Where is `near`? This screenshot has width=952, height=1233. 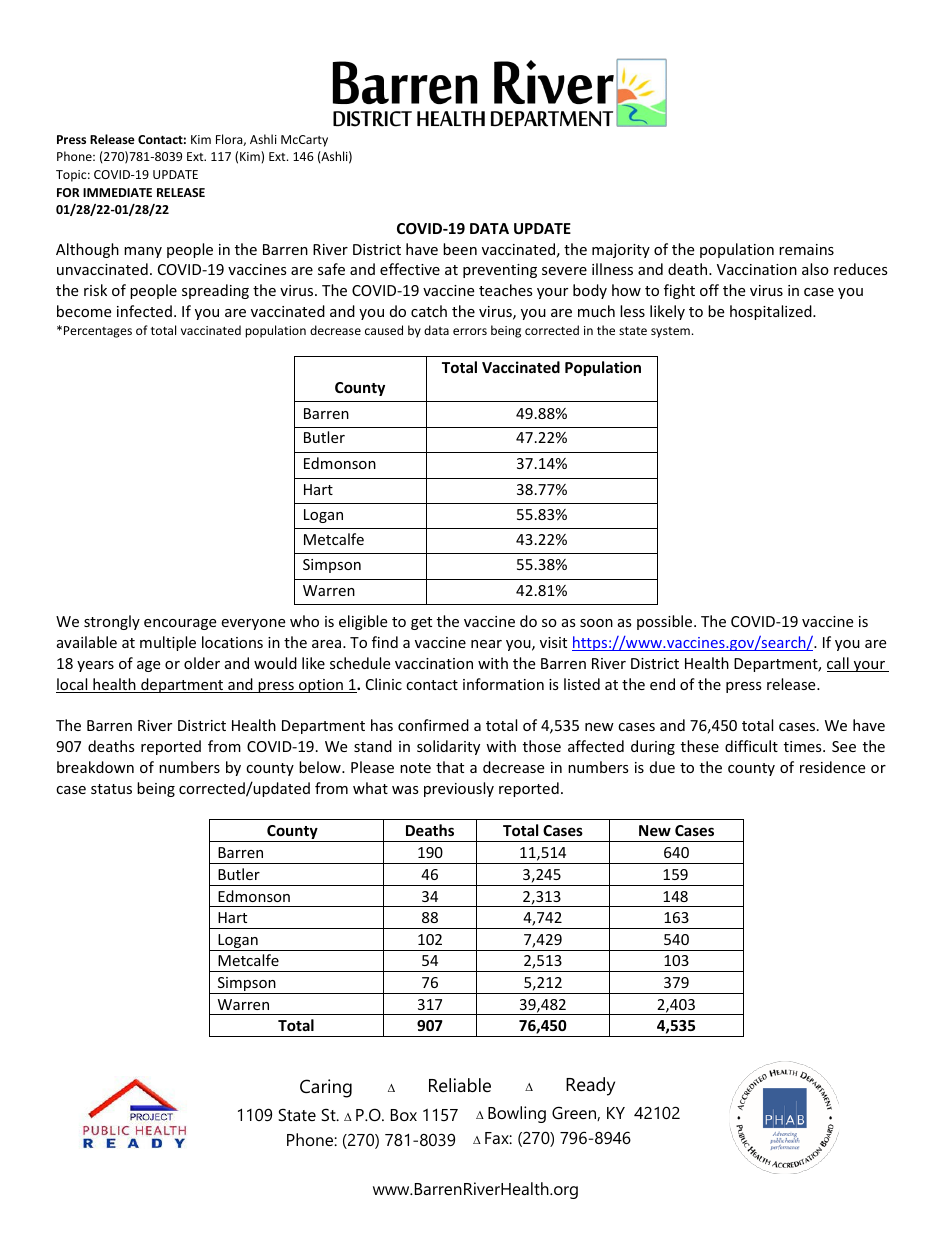 near is located at coordinates (486, 644).
